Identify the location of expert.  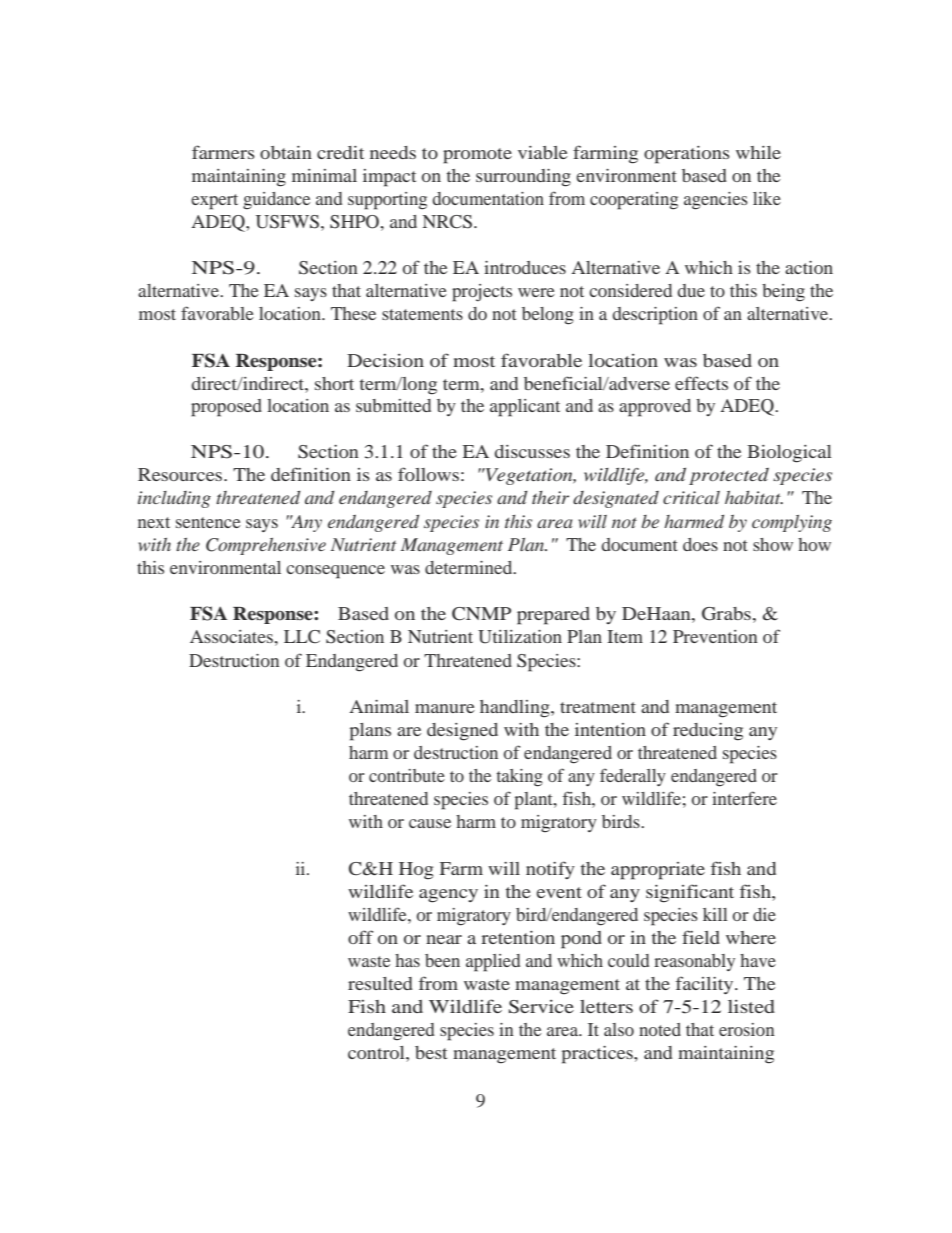
(214, 202).
